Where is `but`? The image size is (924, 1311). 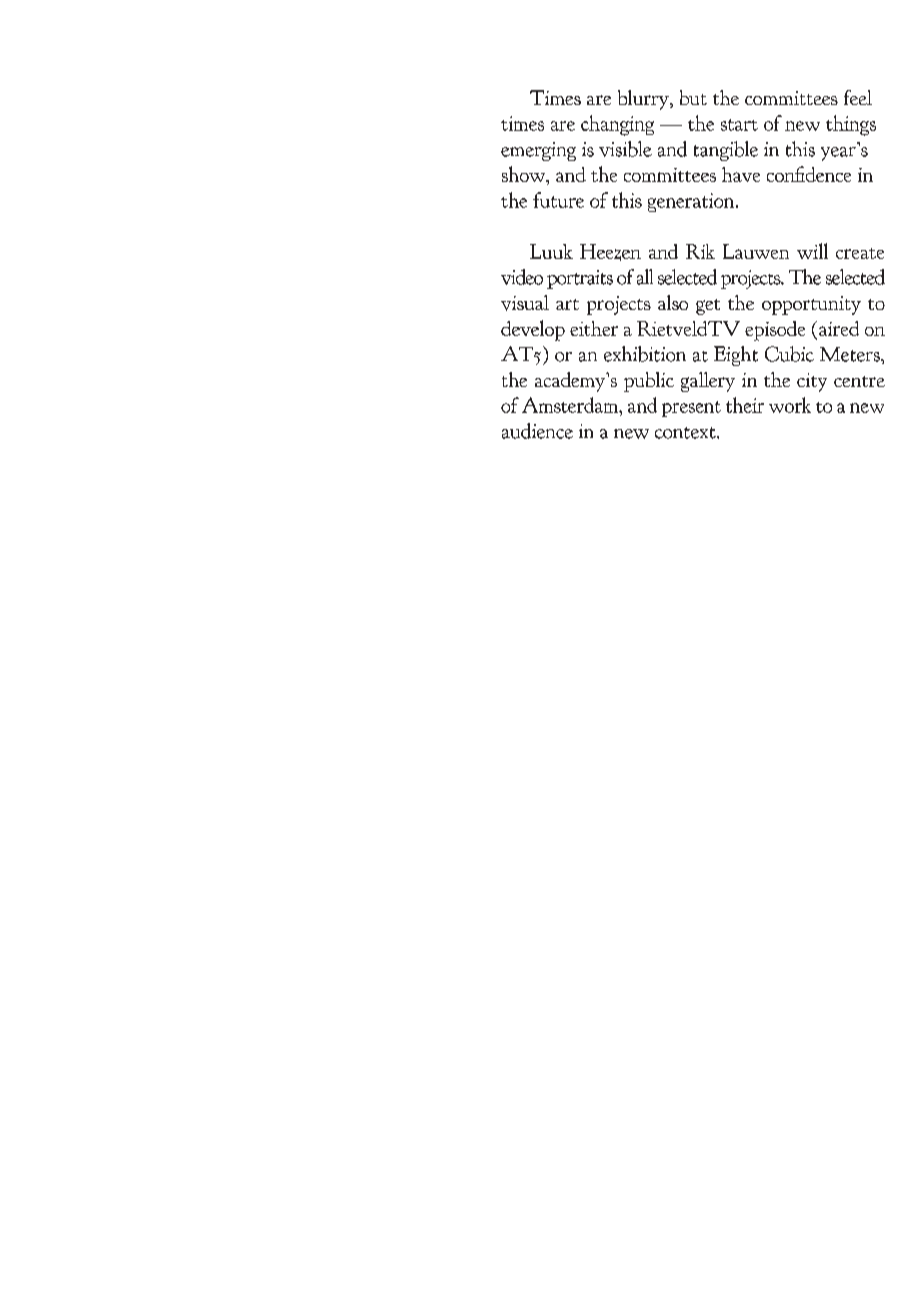 but is located at coordinates (693, 97).
